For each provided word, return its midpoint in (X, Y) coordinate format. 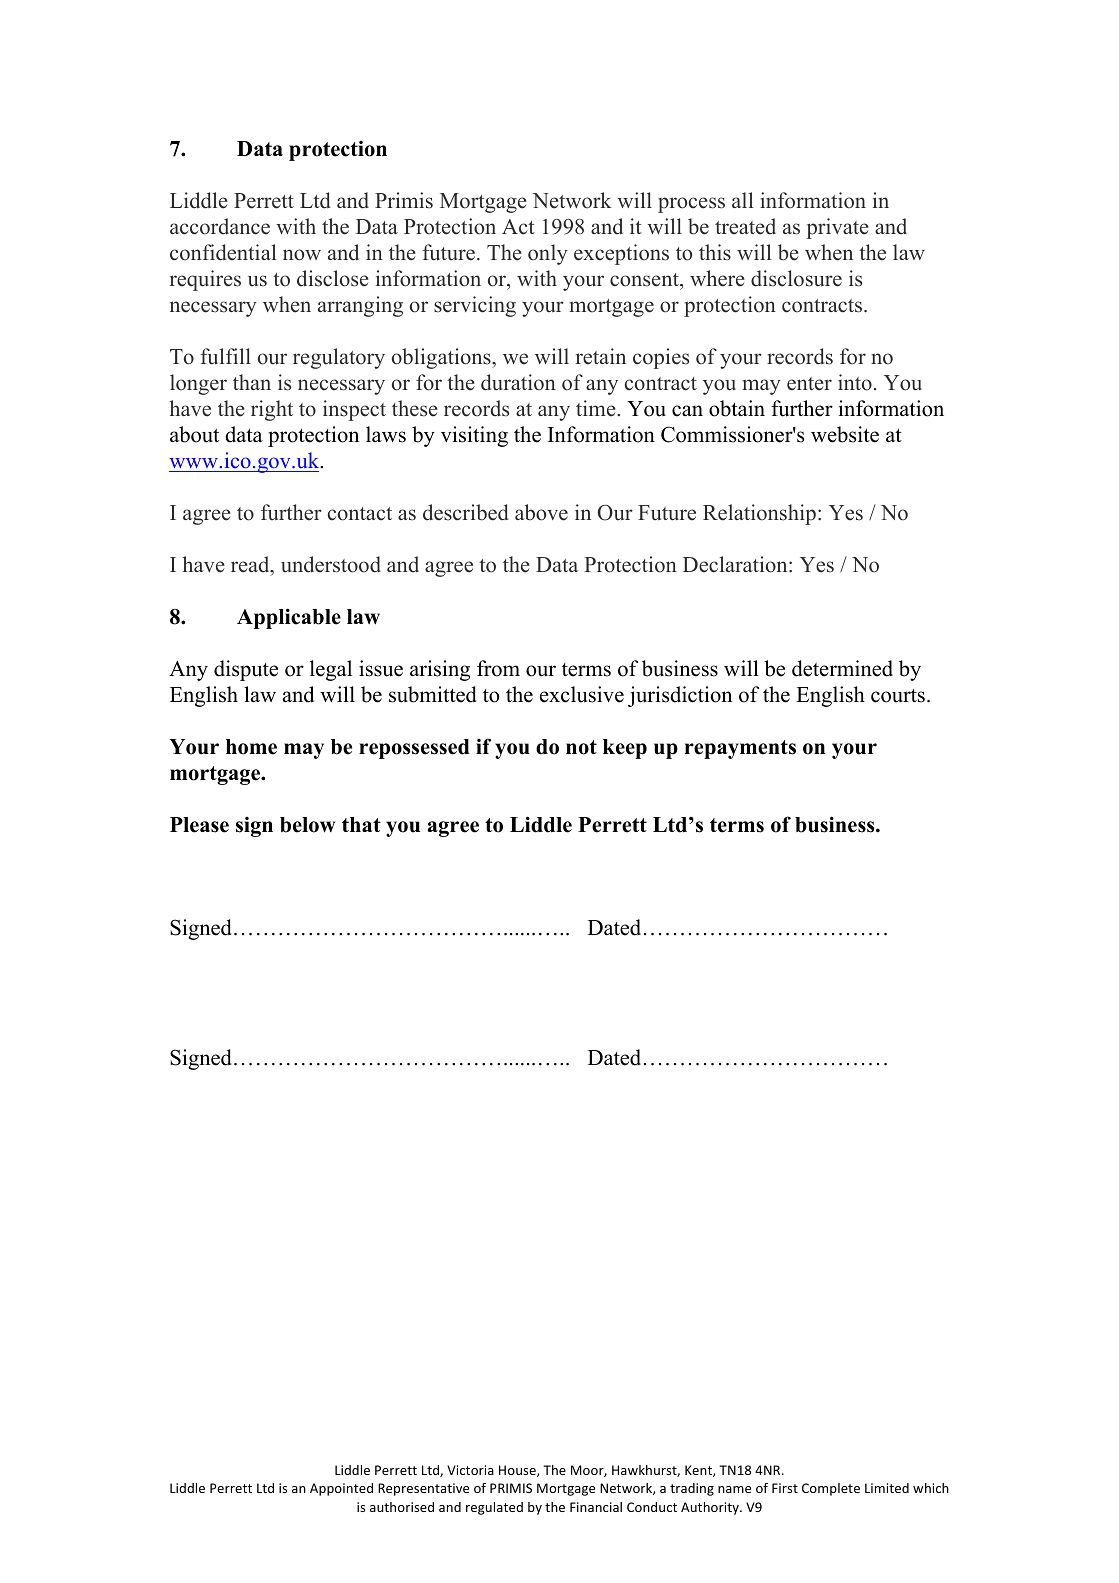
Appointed (341, 1489)
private (837, 228)
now (302, 255)
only (548, 254)
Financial (596, 1507)
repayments (740, 749)
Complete (831, 1489)
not (581, 747)
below (307, 825)
